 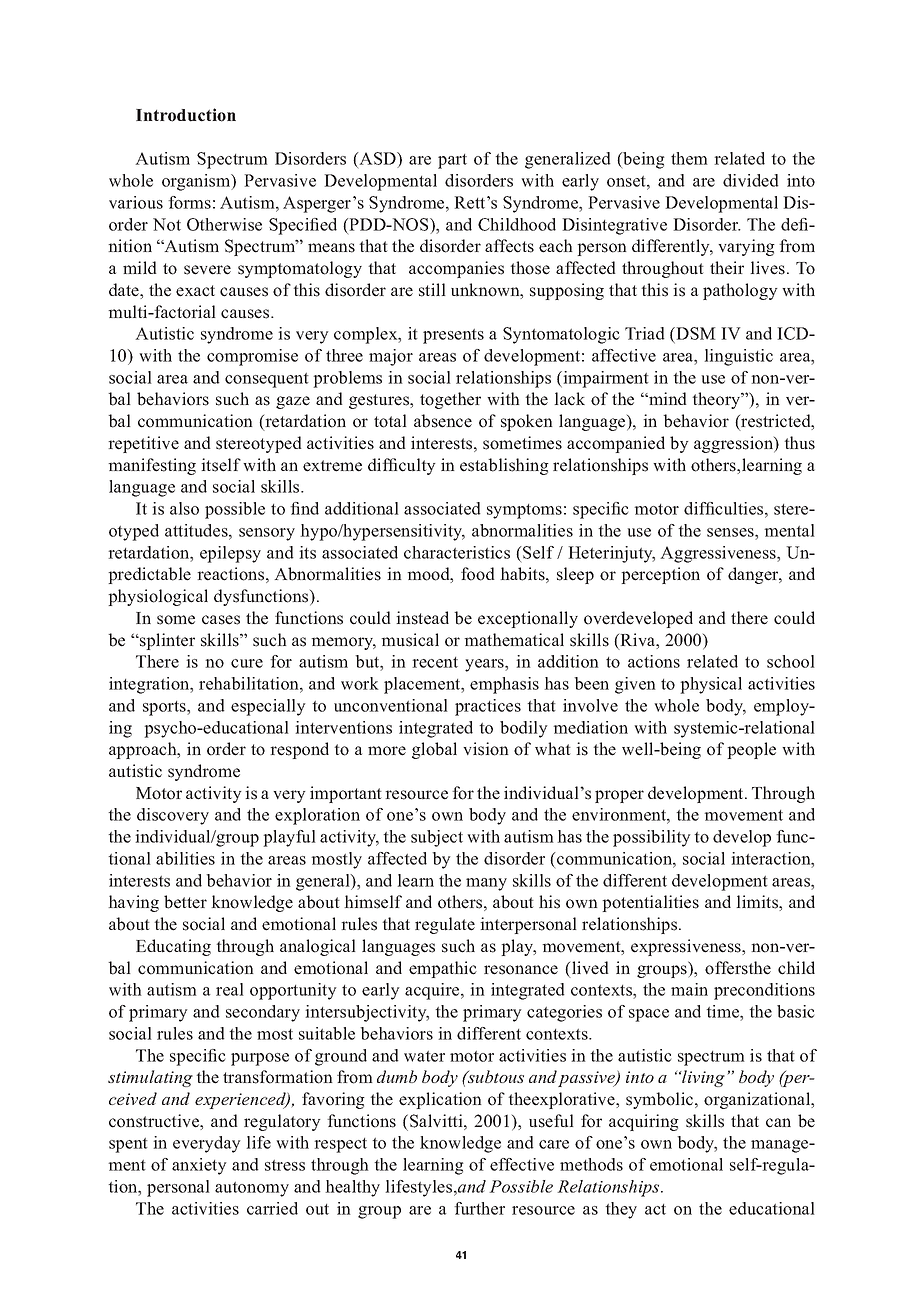 I want to click on cure, so click(x=247, y=663).
